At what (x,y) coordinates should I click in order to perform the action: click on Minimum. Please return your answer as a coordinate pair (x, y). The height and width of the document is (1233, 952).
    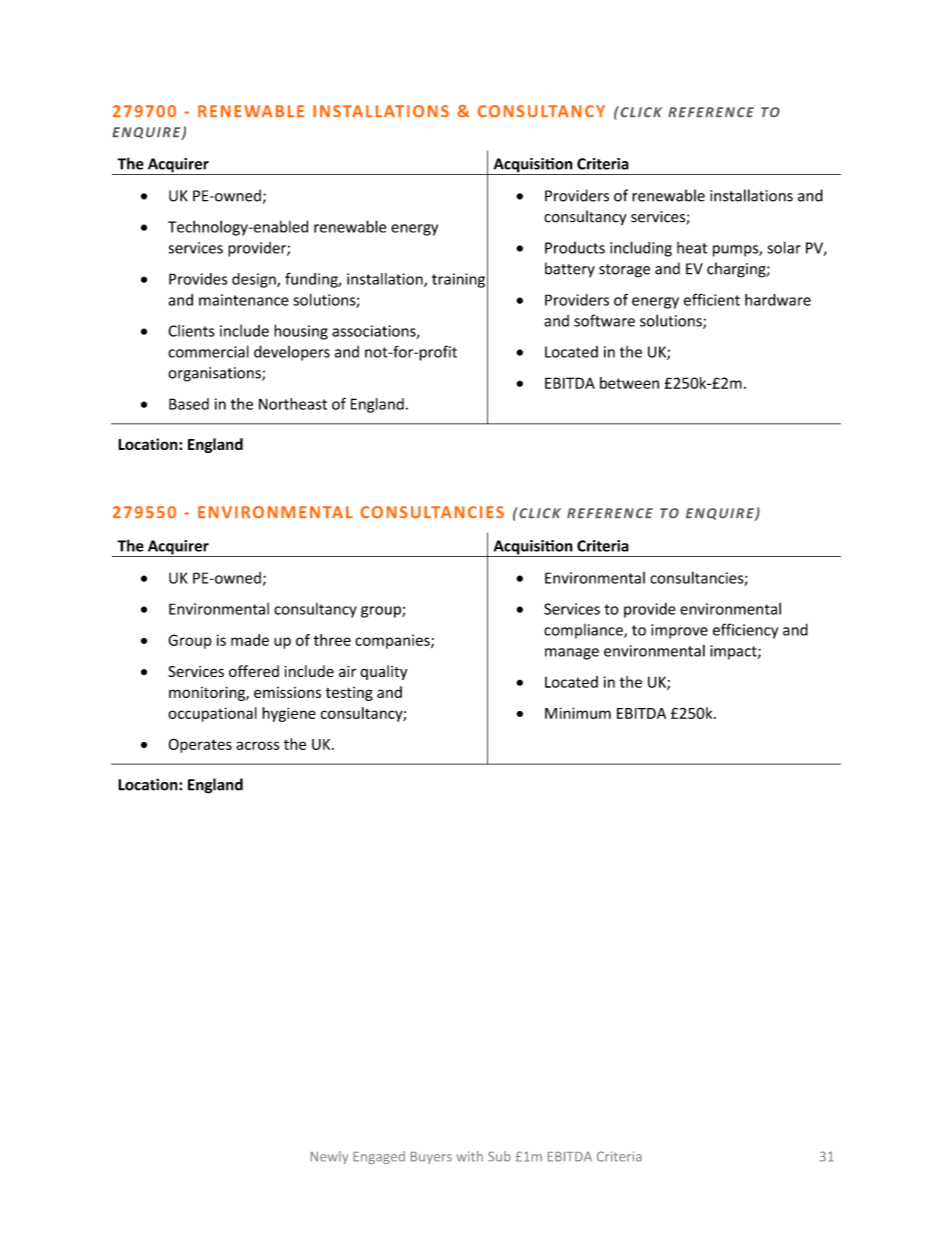
    Looking at the image, I should click on (578, 713).
